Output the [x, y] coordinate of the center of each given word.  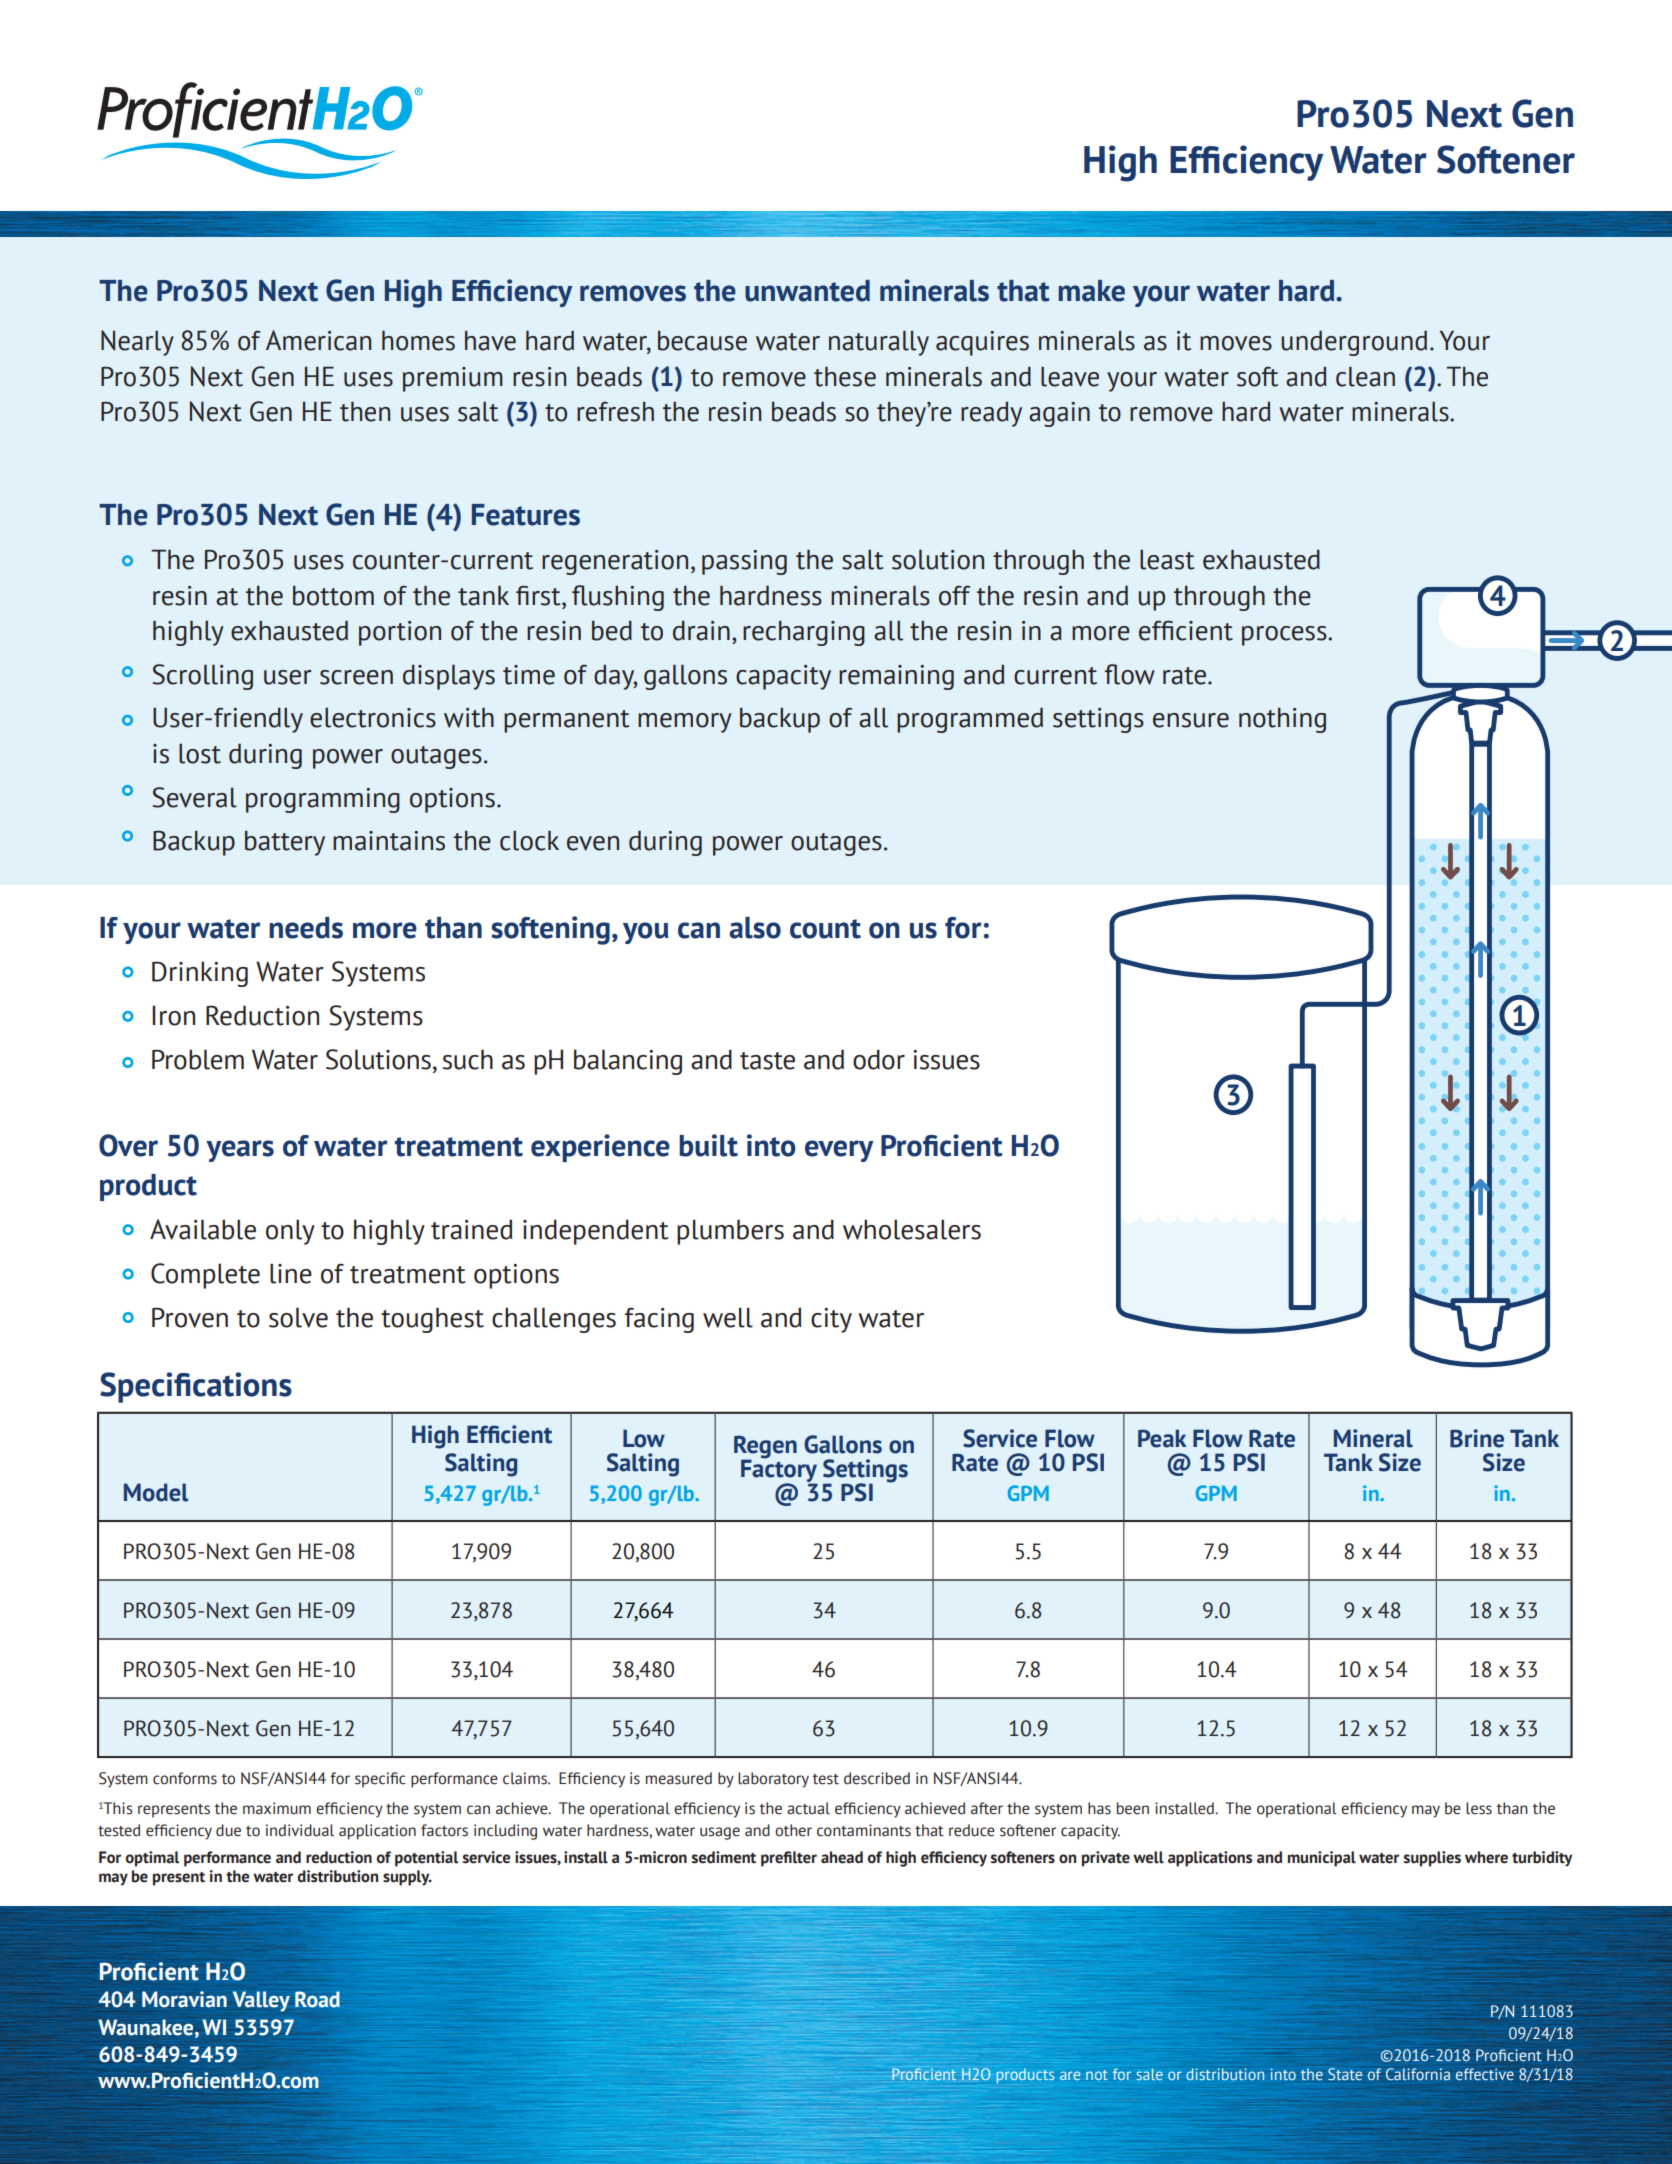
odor [879, 1059]
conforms [185, 1778]
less [1479, 1808]
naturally [879, 343]
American [318, 340]
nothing [1282, 720]
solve [298, 1317]
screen [356, 677]
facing [659, 1320]
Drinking [200, 974]
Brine [1477, 1438]
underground [1354, 343]
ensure [1191, 720]
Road [317, 1999]
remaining [896, 677]
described [877, 1778]
